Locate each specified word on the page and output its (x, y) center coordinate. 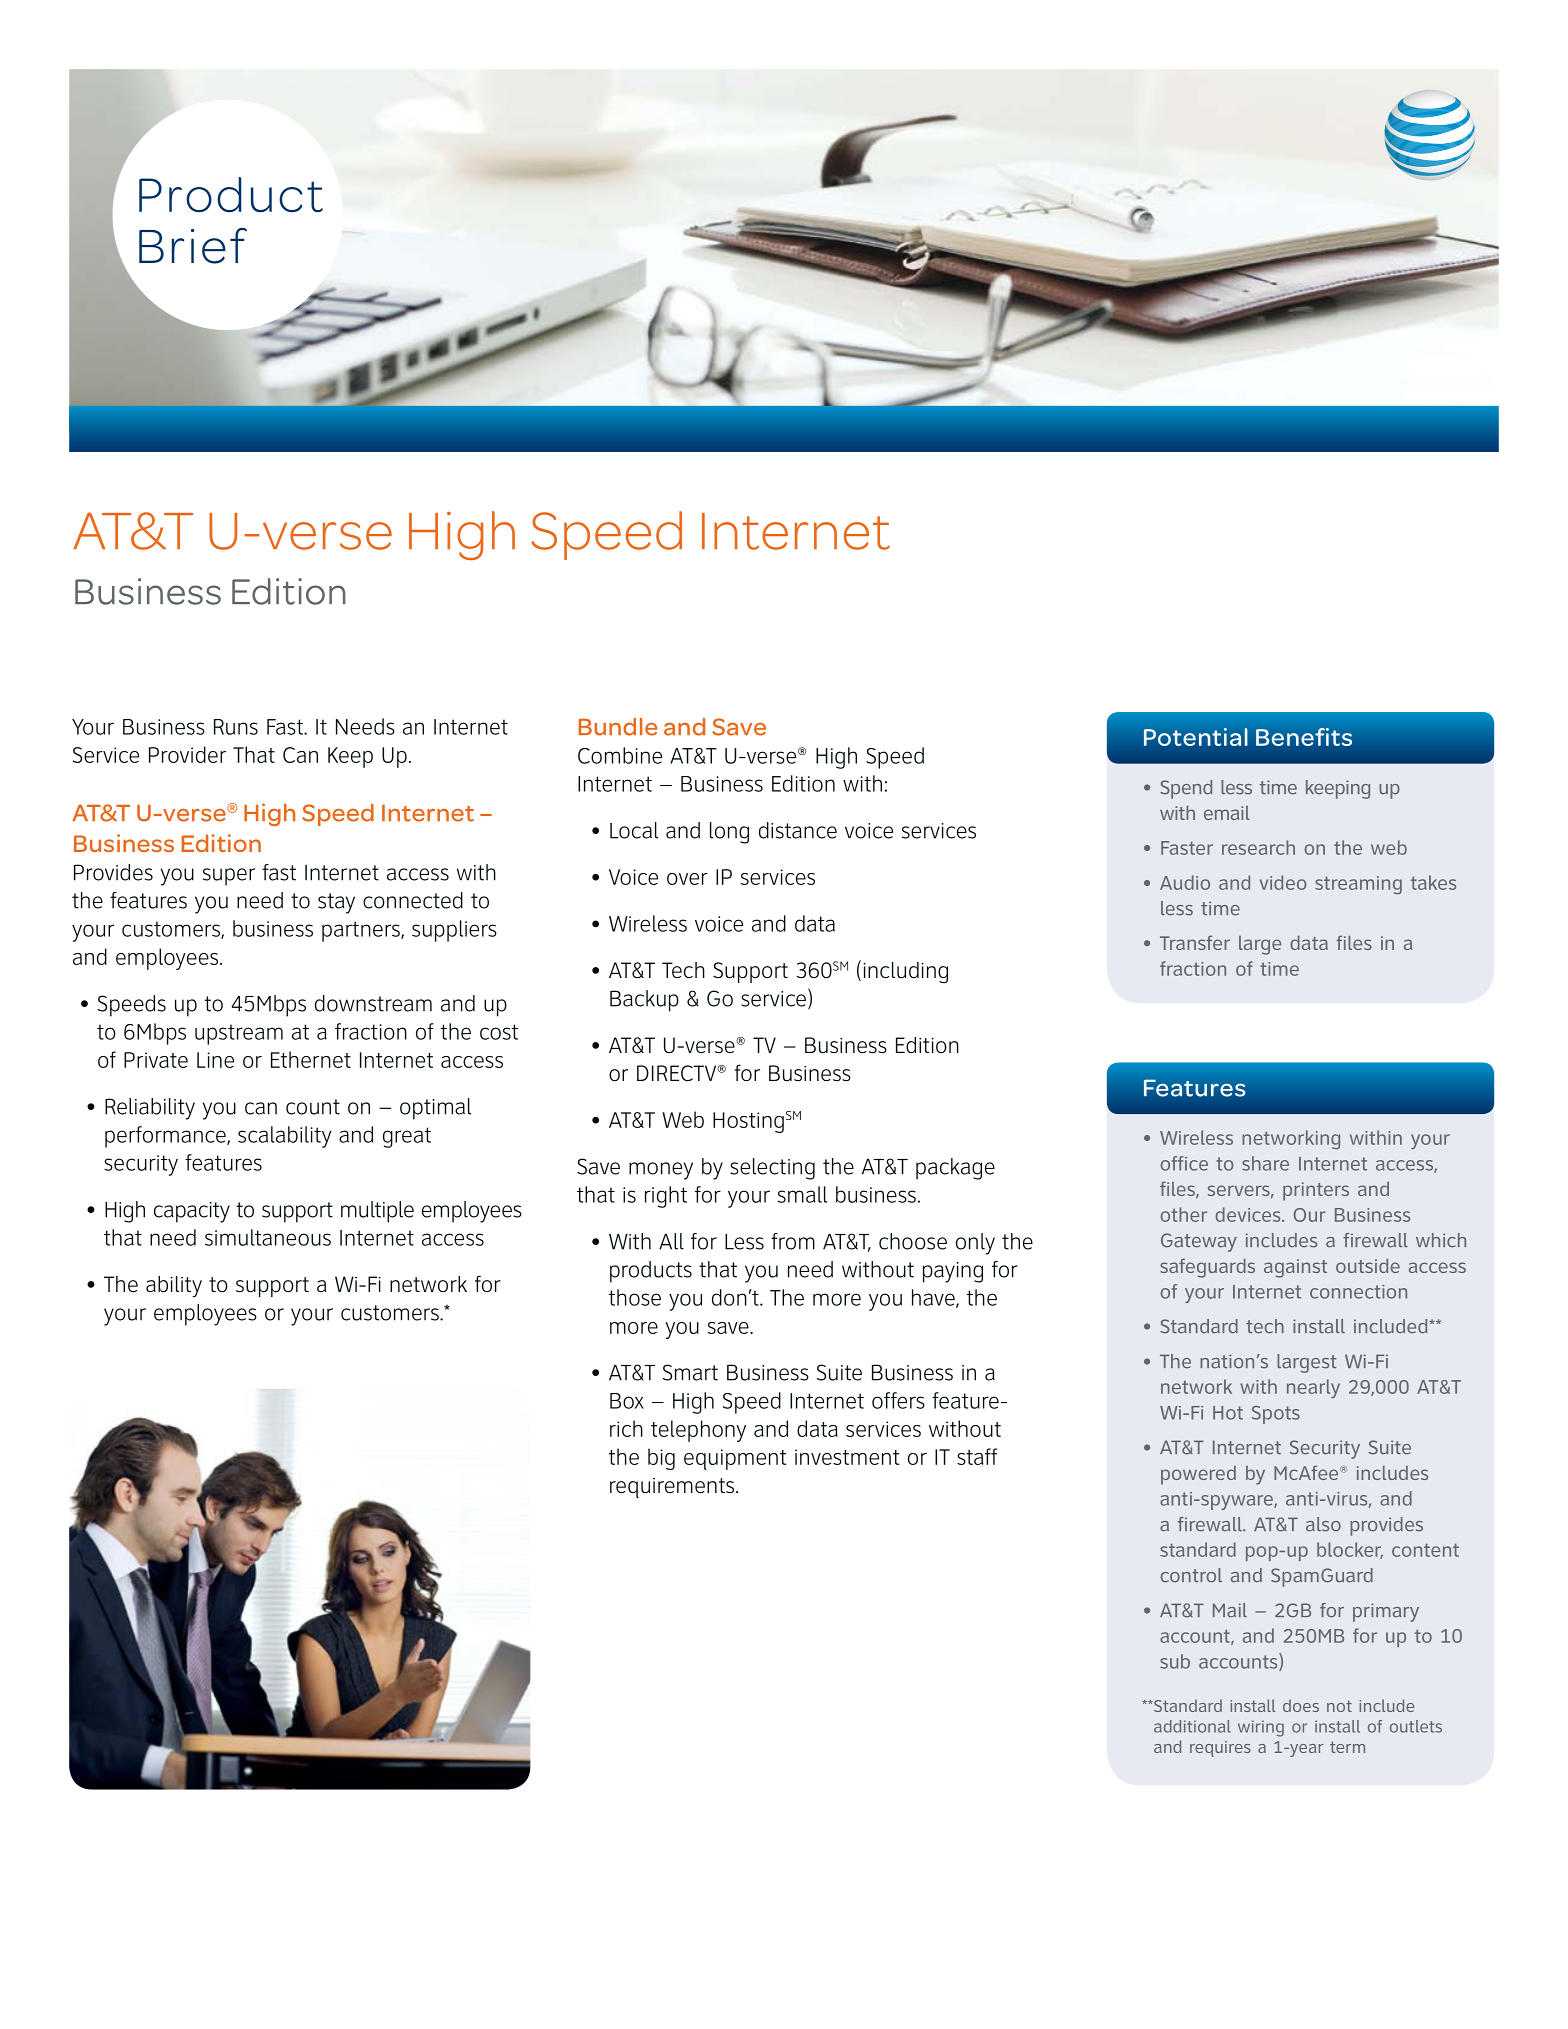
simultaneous (268, 1237)
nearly (1313, 1389)
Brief (193, 246)
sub (1175, 1661)
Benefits (1304, 737)
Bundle (618, 727)
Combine (620, 755)
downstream (373, 1003)
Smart (690, 1372)
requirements (673, 1488)
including (905, 972)
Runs (236, 727)
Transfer (1195, 942)
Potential (1196, 737)
